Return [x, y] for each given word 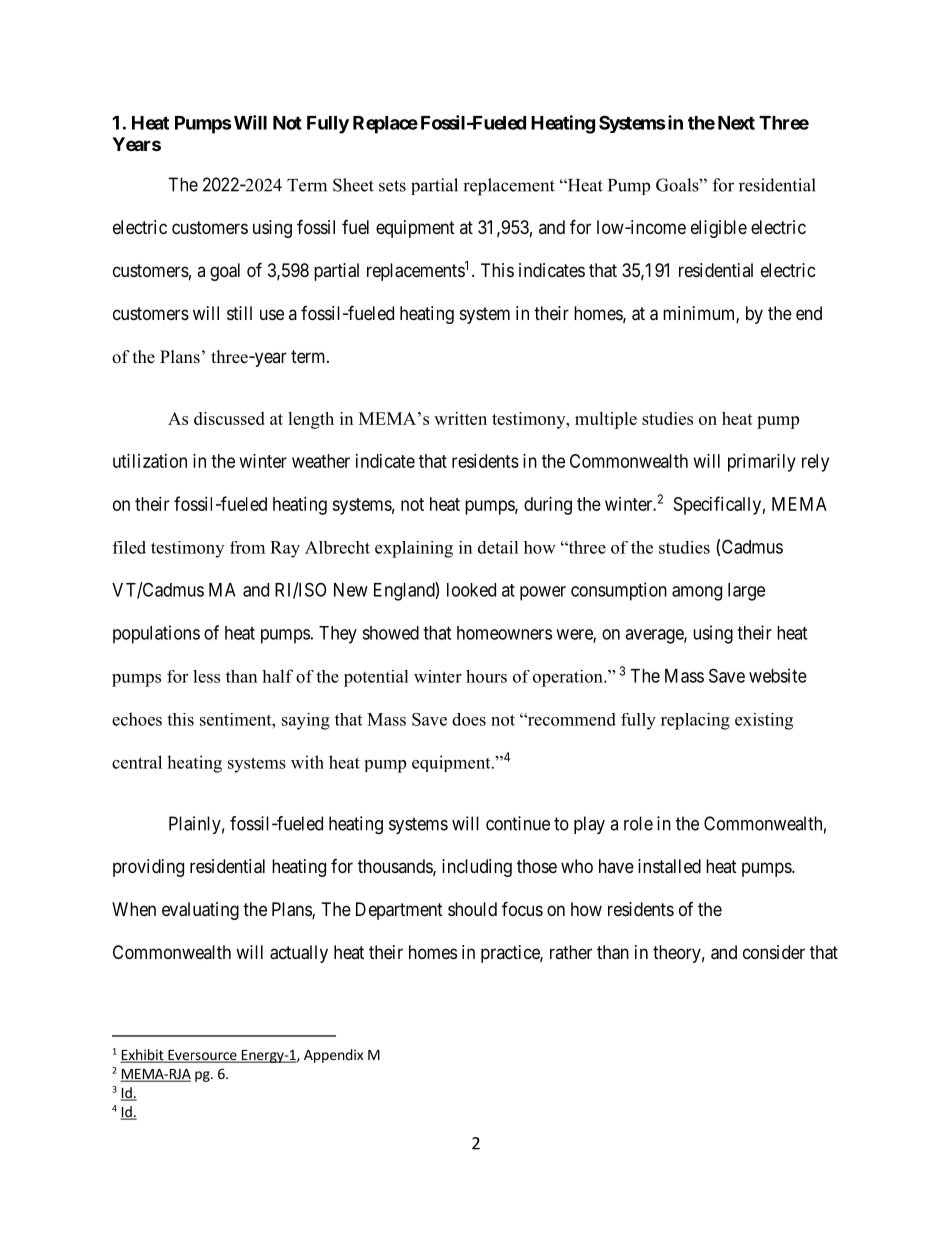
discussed [229, 418]
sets [392, 186]
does [469, 719]
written [460, 418]
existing [764, 721]
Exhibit [143, 1056]
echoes [137, 719]
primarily [762, 463]
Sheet [353, 185]
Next [736, 123]
